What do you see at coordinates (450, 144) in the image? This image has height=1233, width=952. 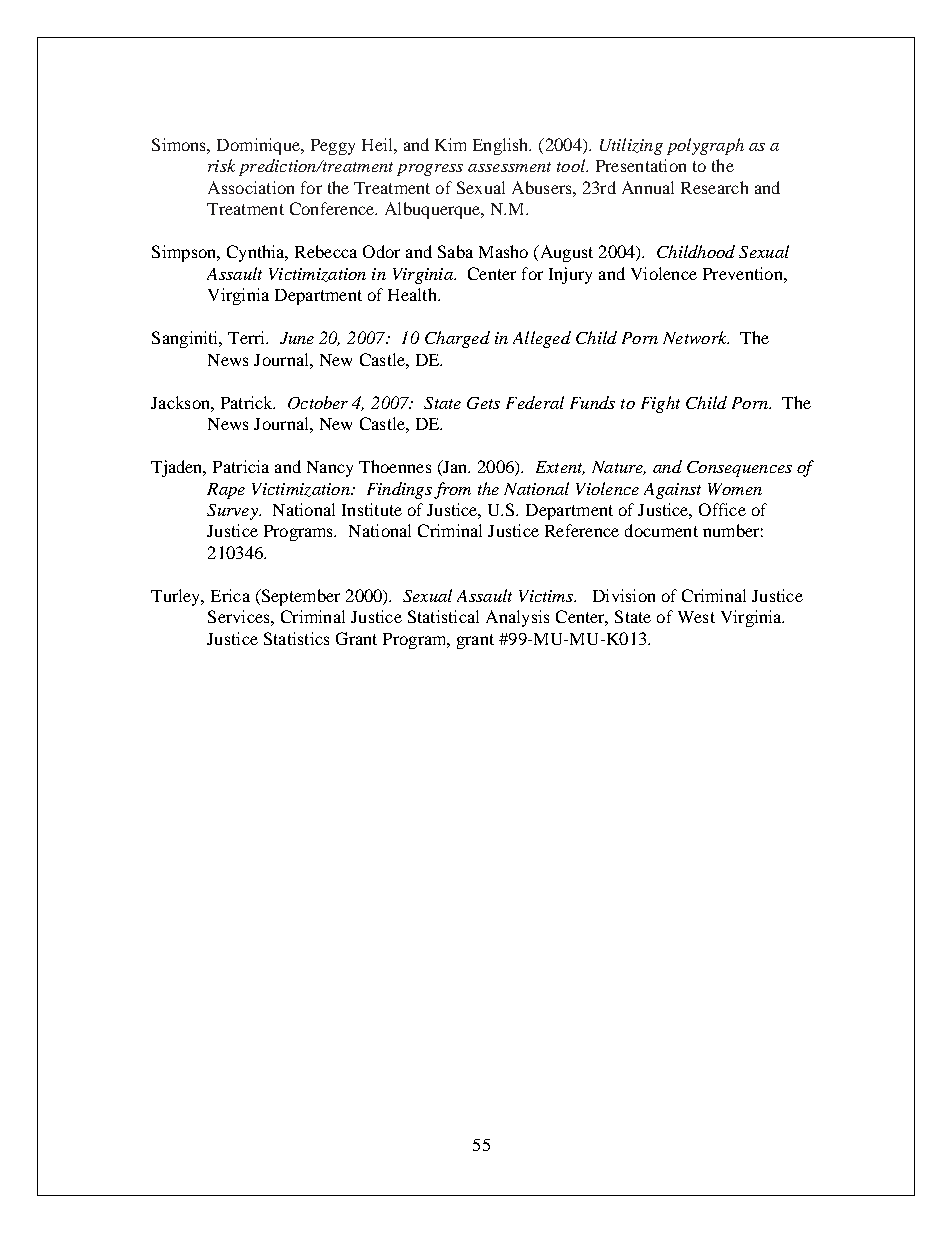 I see `Kim` at bounding box center [450, 144].
